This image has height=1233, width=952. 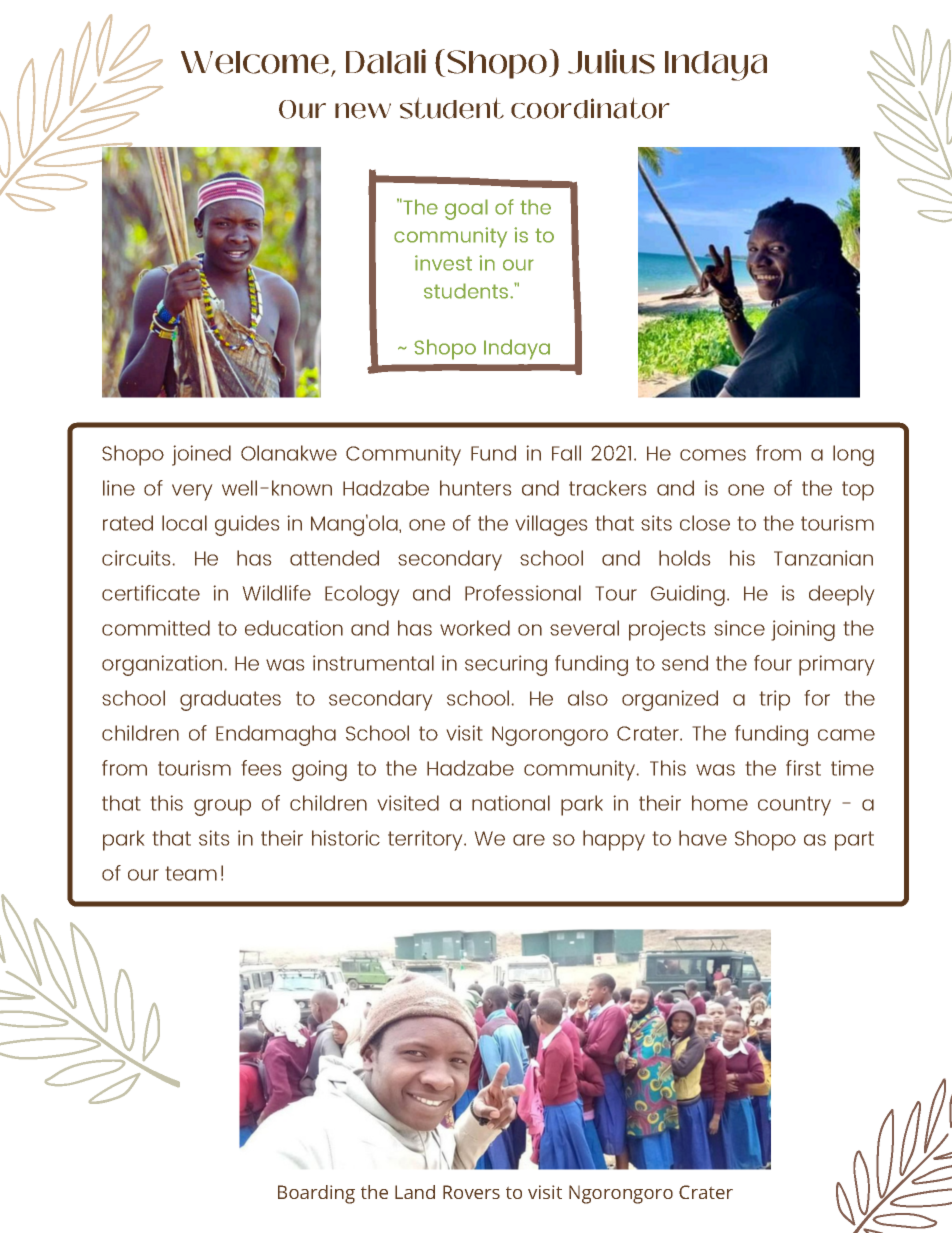 I want to click on have, so click(x=703, y=838).
